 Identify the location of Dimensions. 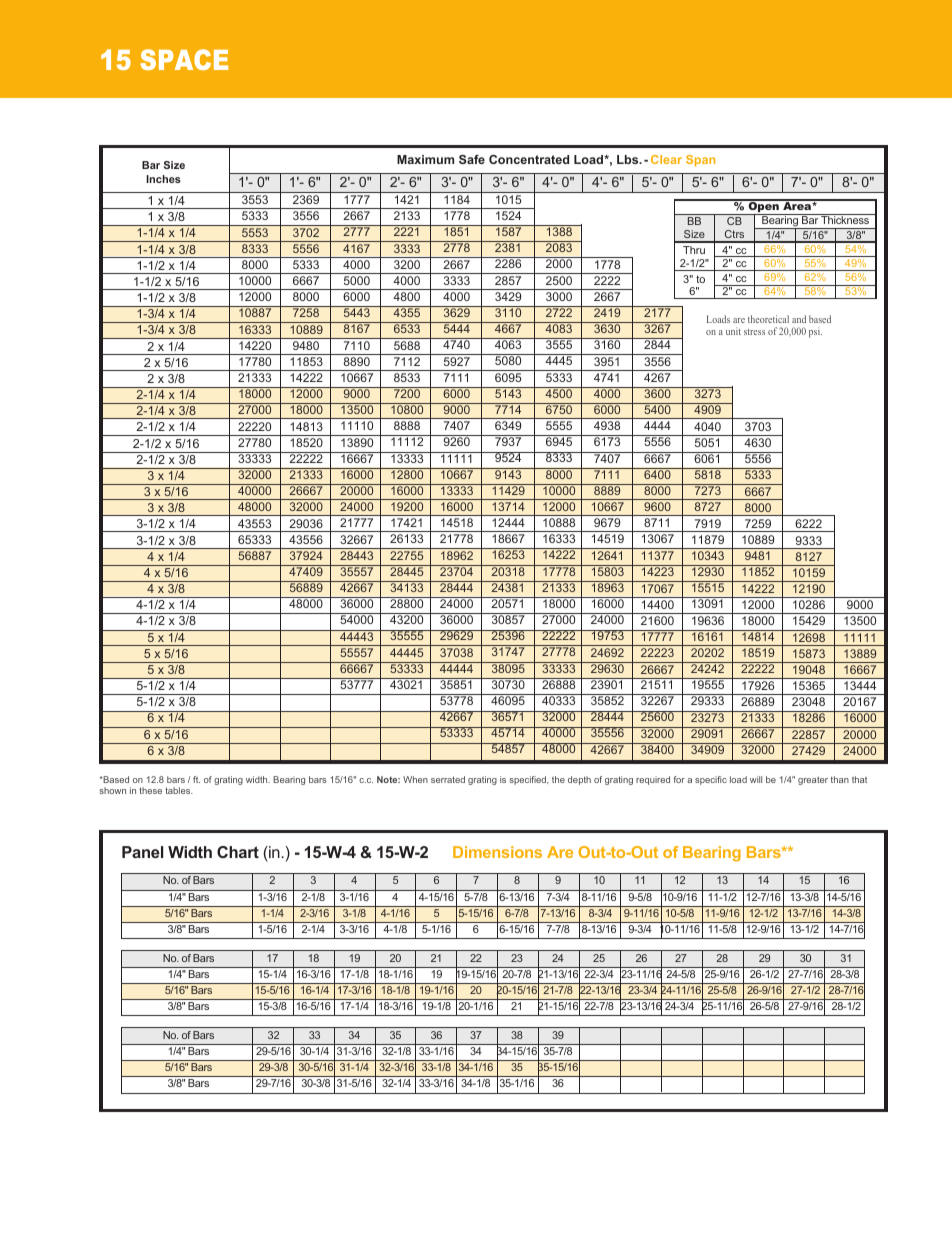
(497, 852).
